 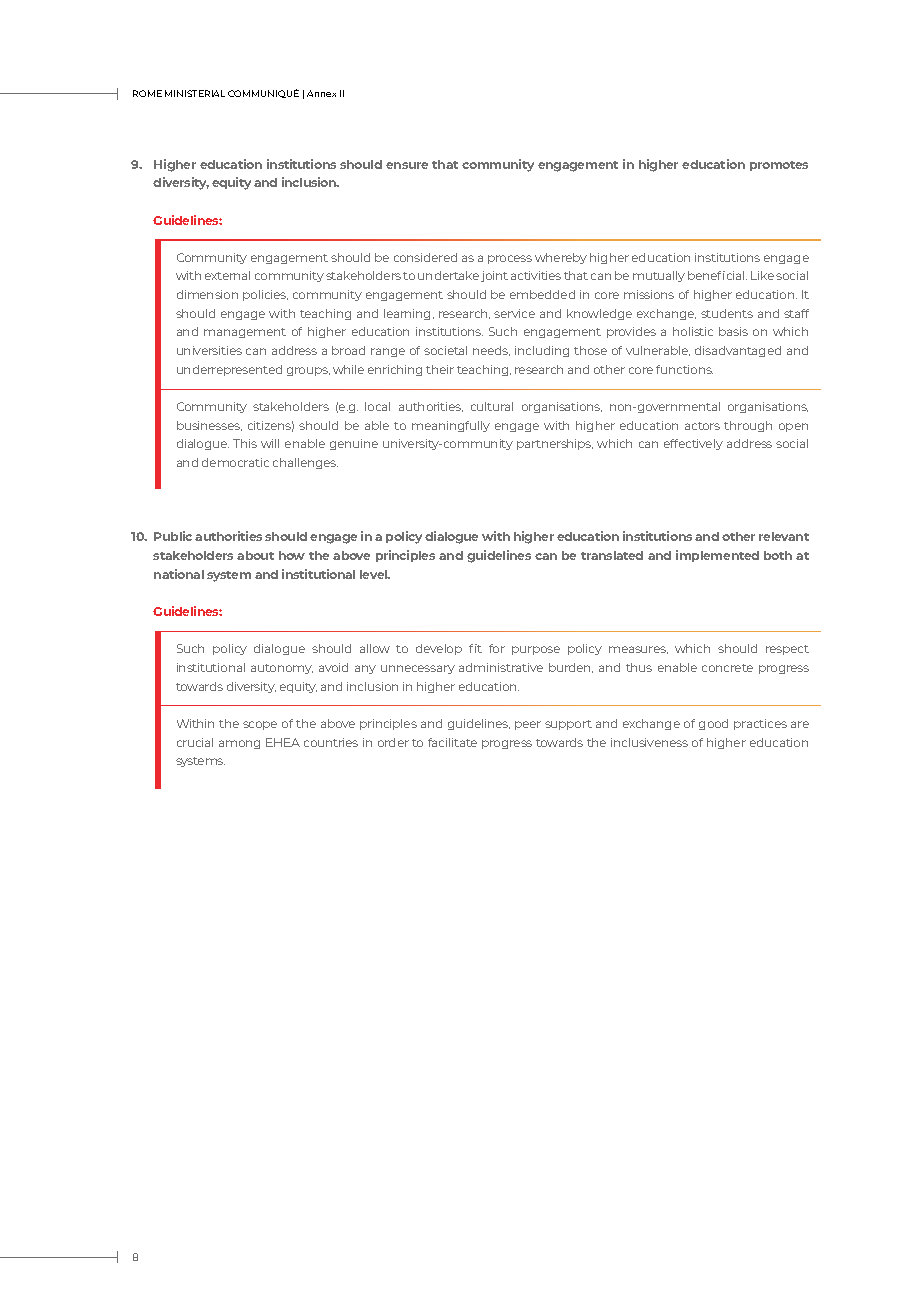 What do you see at coordinates (702, 426) in the screenshot?
I see `actors` at bounding box center [702, 426].
